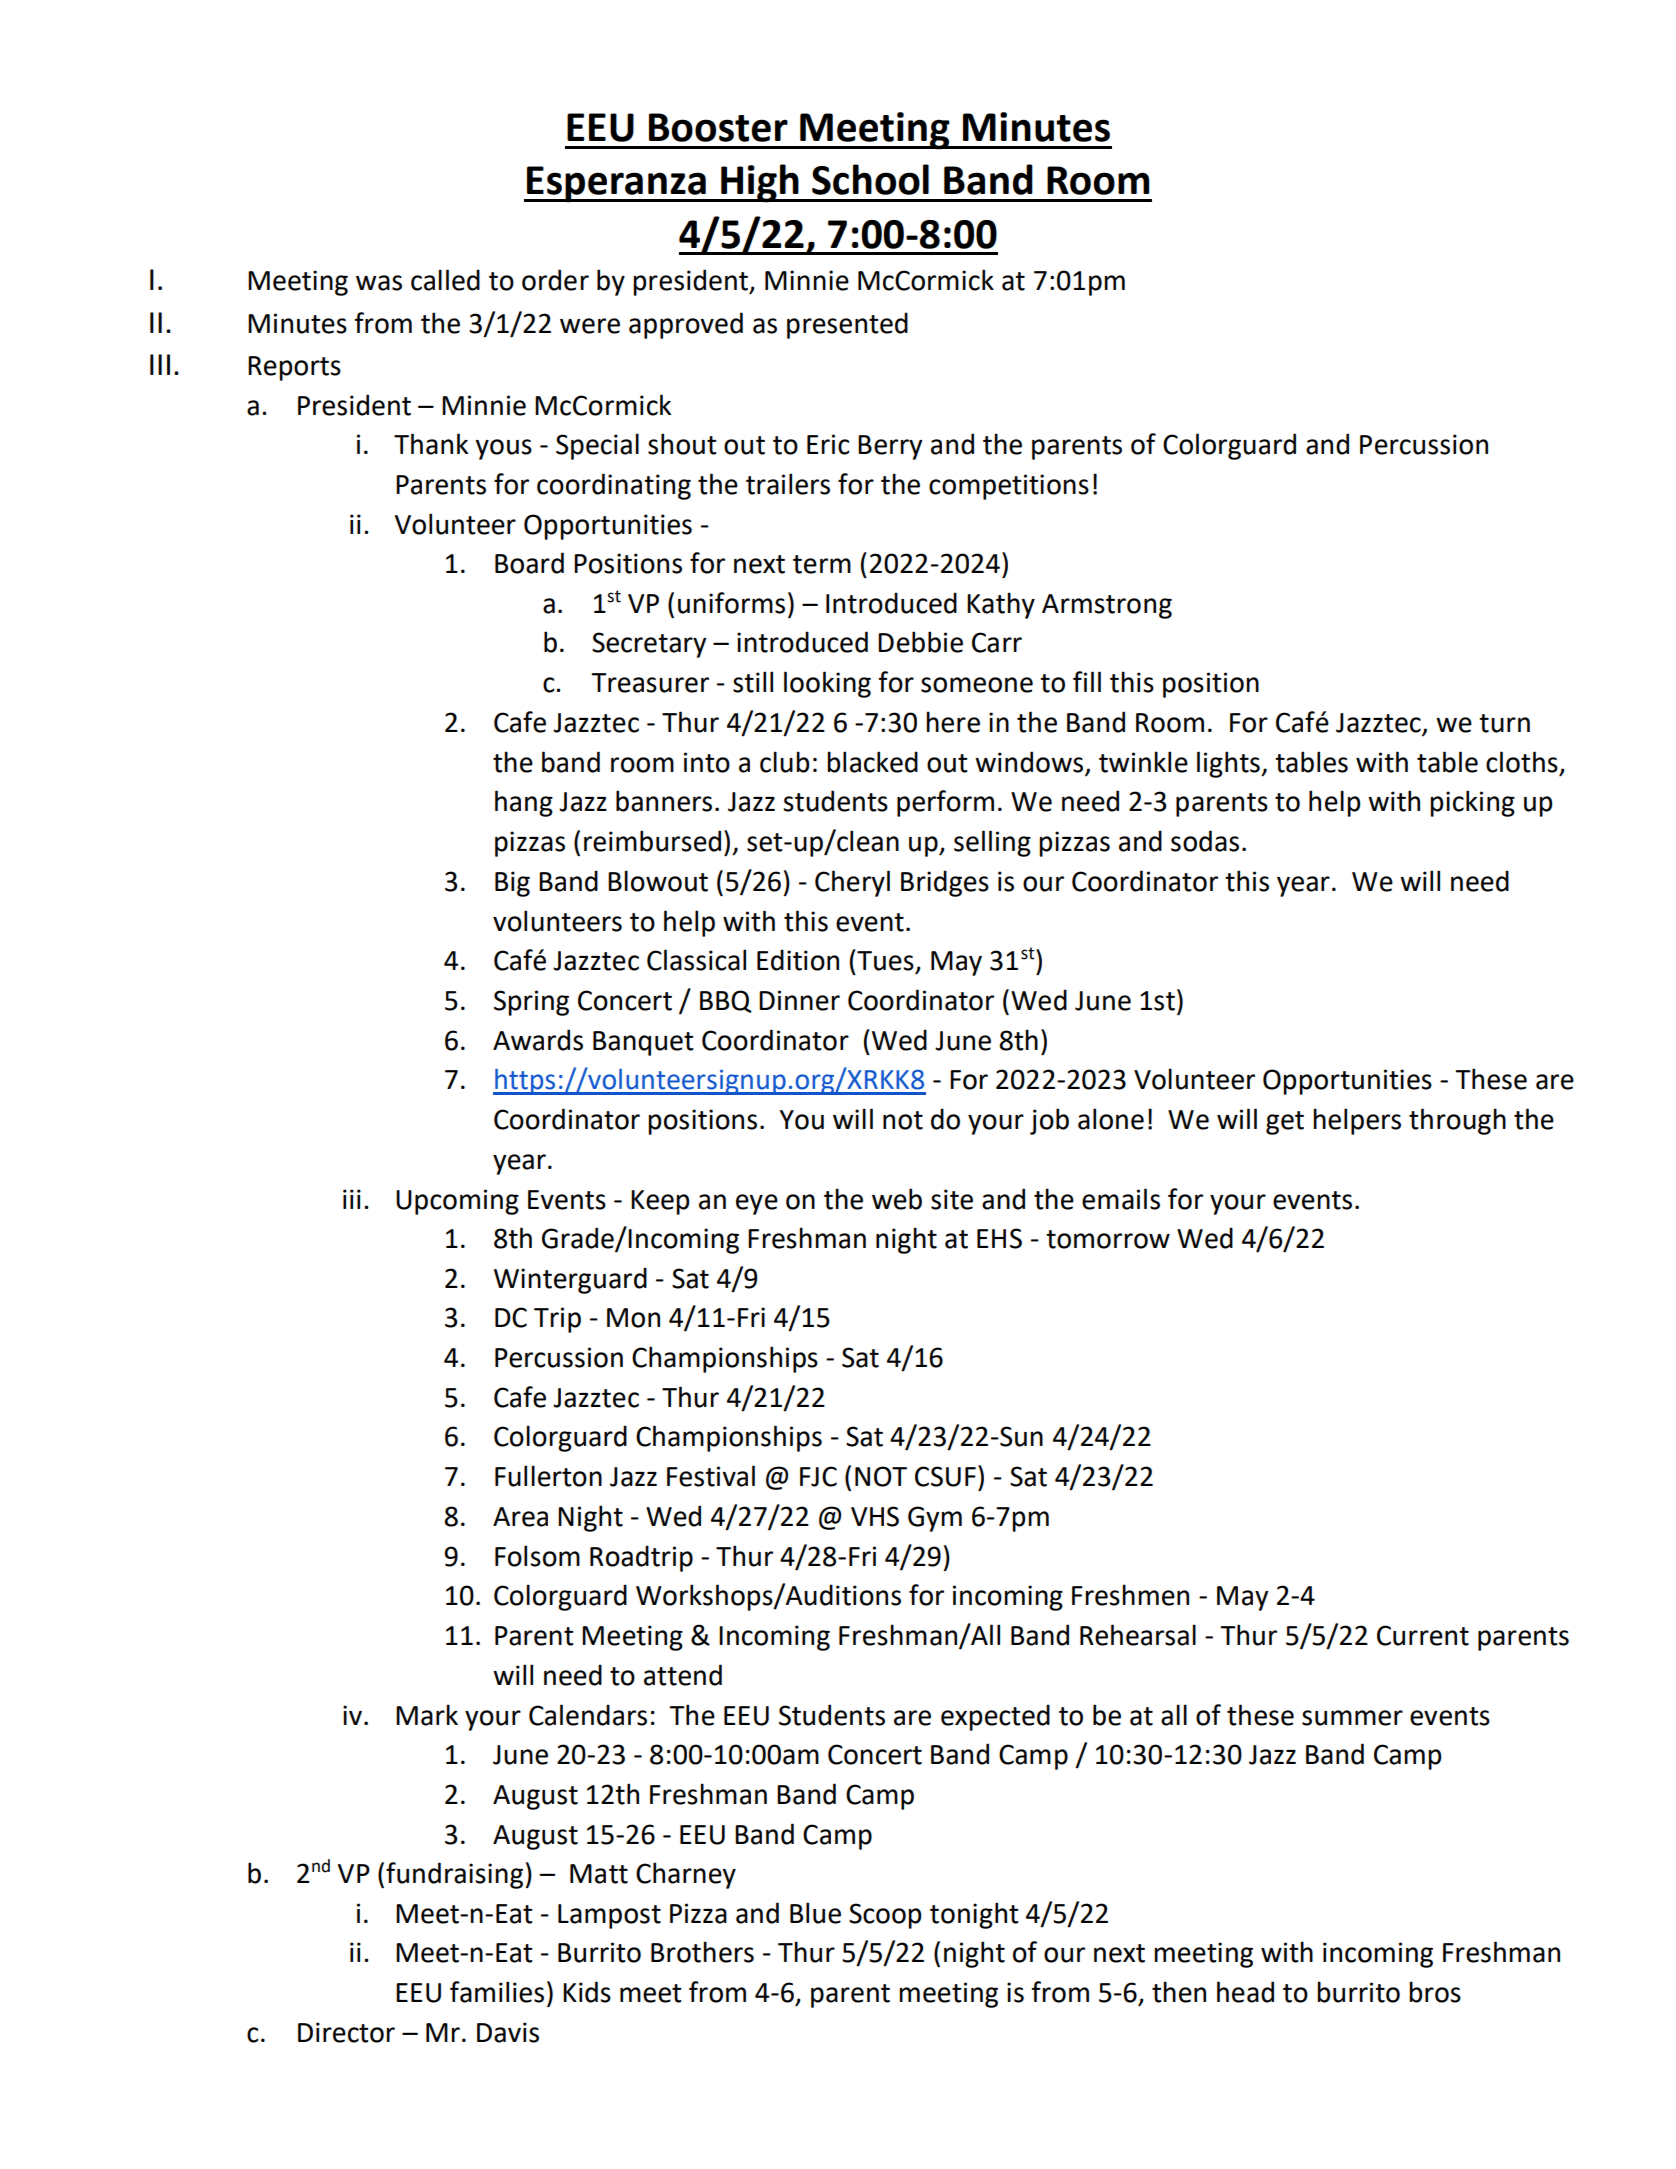 This document has height=2169, width=1676. What do you see at coordinates (1009, 487) in the document?
I see `competitions` at bounding box center [1009, 487].
